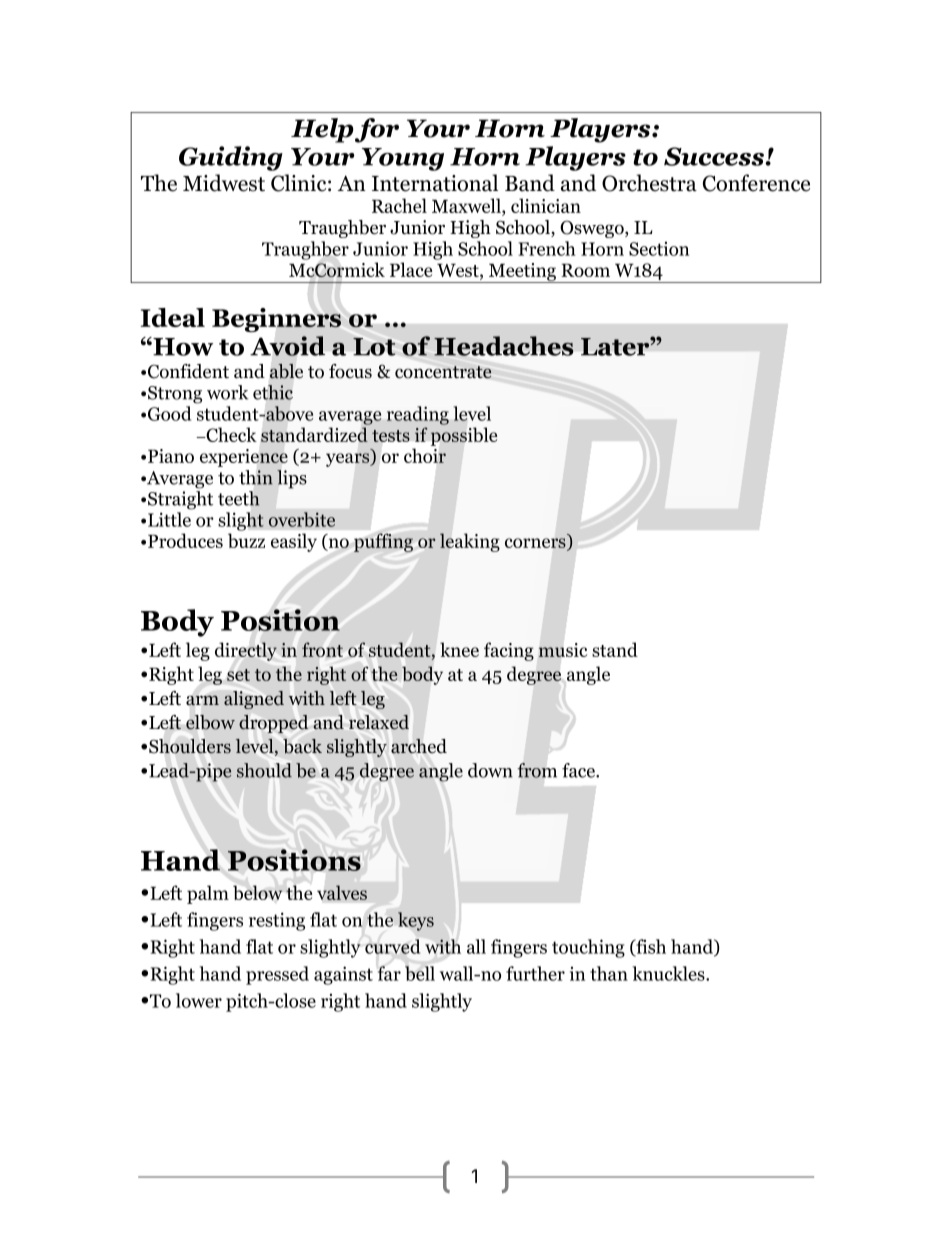  I want to click on fish, so click(650, 947).
